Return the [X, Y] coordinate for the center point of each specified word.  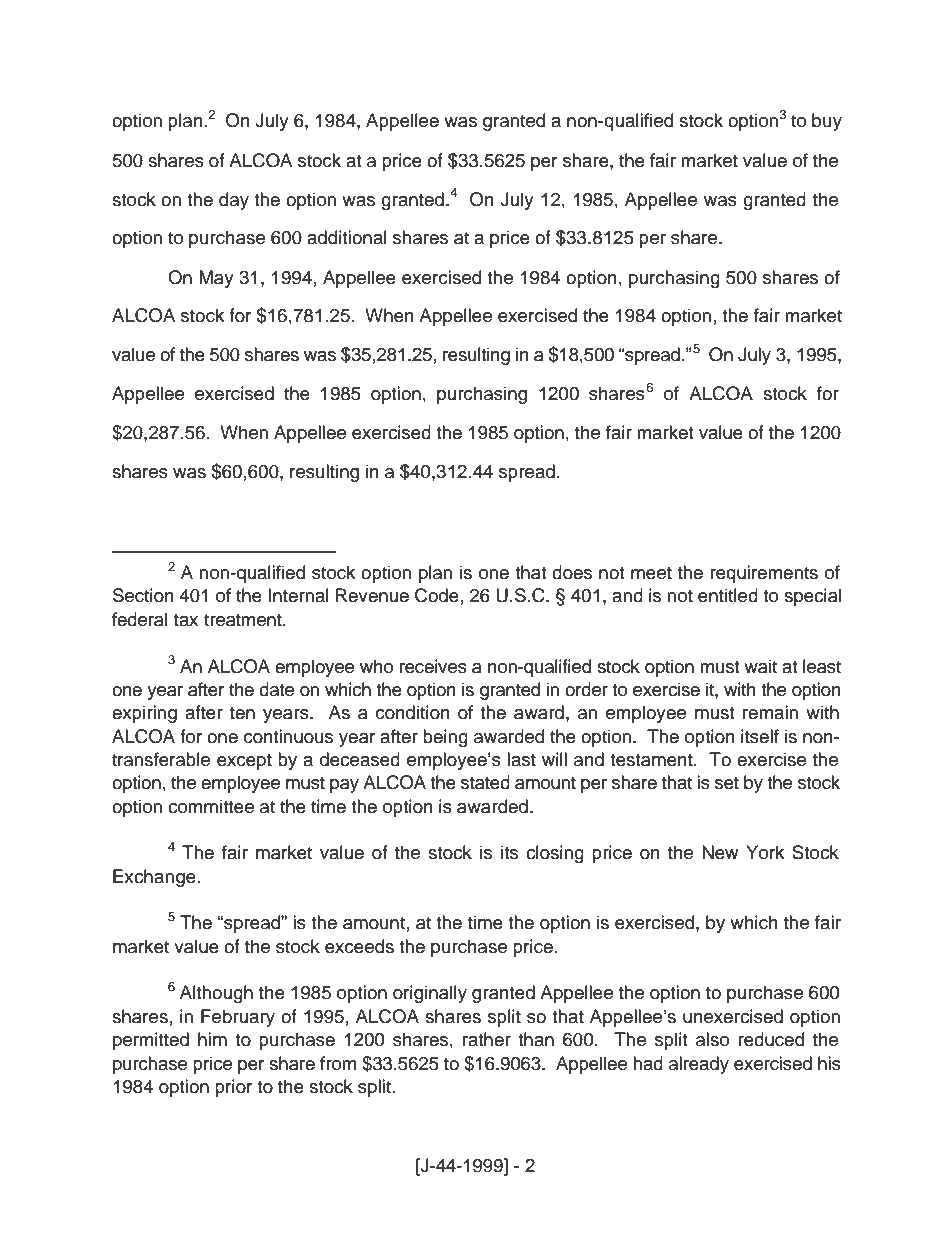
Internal [298, 595]
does [572, 572]
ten [242, 713]
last [521, 759]
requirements [764, 574]
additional [347, 237]
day [234, 201]
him [212, 1039]
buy [827, 122]
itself [760, 736]
